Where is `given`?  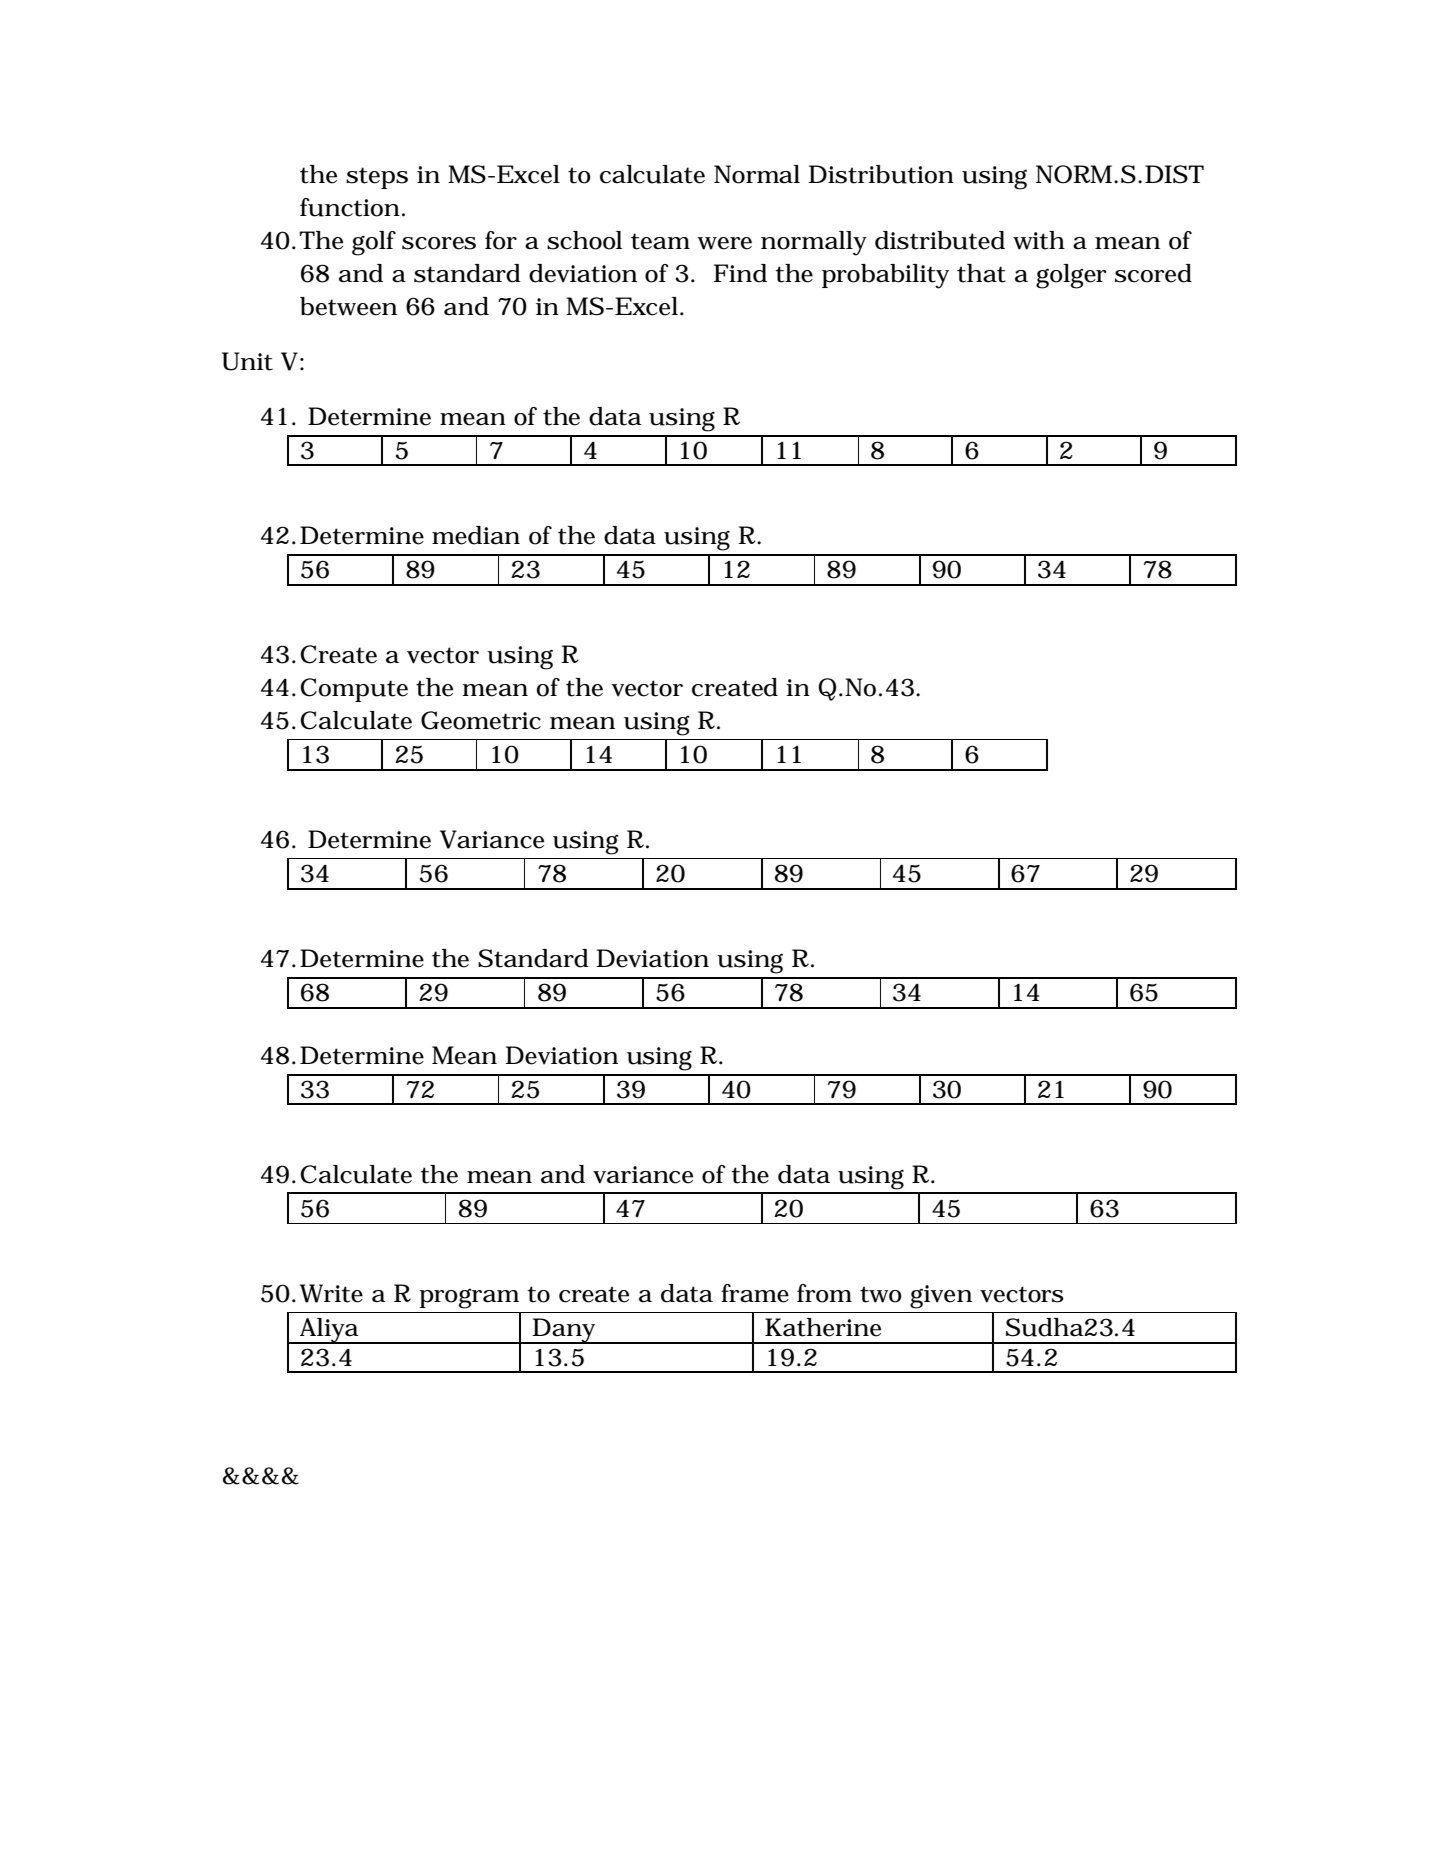 given is located at coordinates (941, 1297).
